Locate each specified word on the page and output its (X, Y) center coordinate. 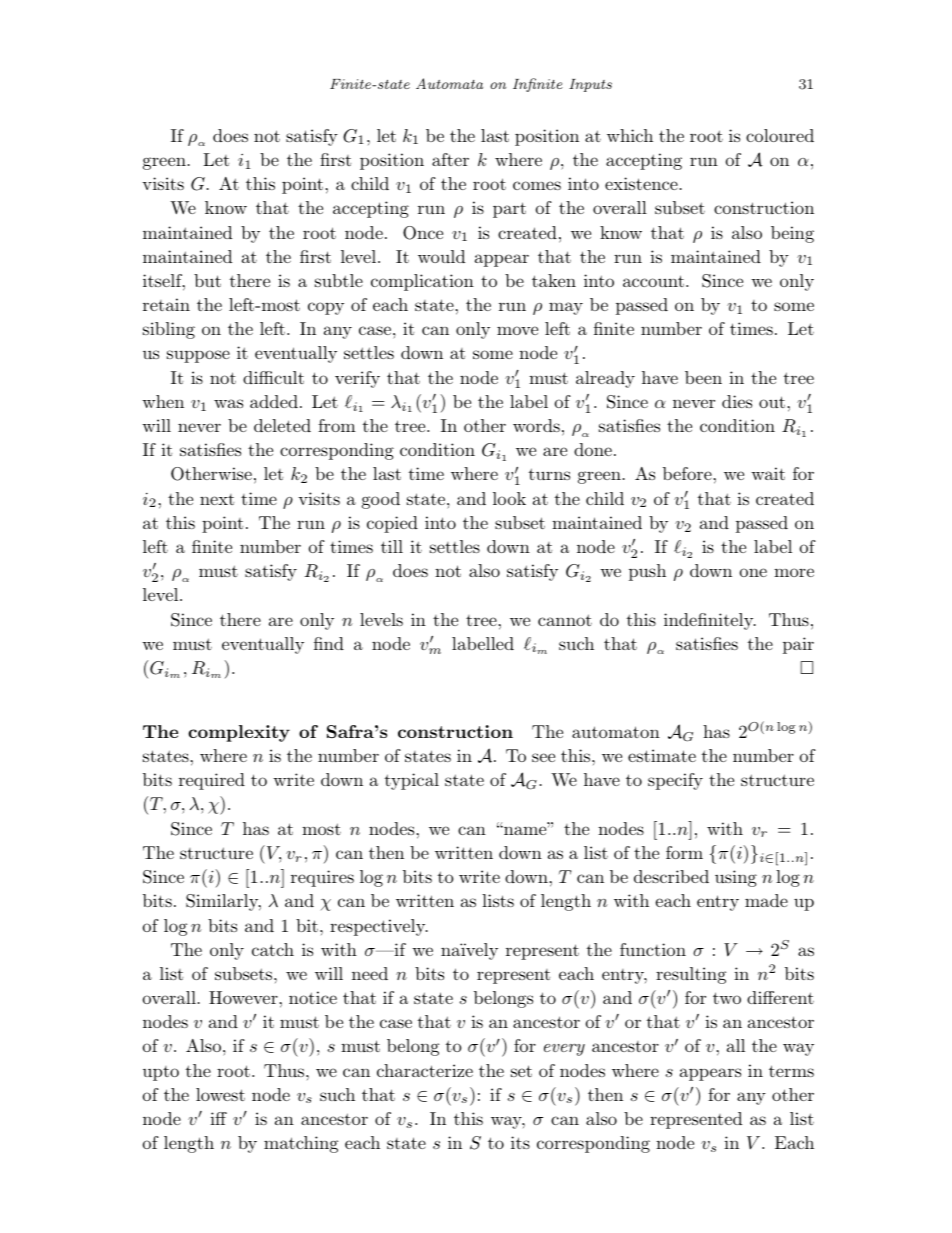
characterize (425, 1070)
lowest (220, 1094)
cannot (565, 620)
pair (798, 645)
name (525, 830)
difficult (273, 377)
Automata (449, 83)
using (736, 878)
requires (322, 878)
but (207, 280)
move (517, 330)
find (329, 643)
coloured (780, 135)
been (703, 377)
